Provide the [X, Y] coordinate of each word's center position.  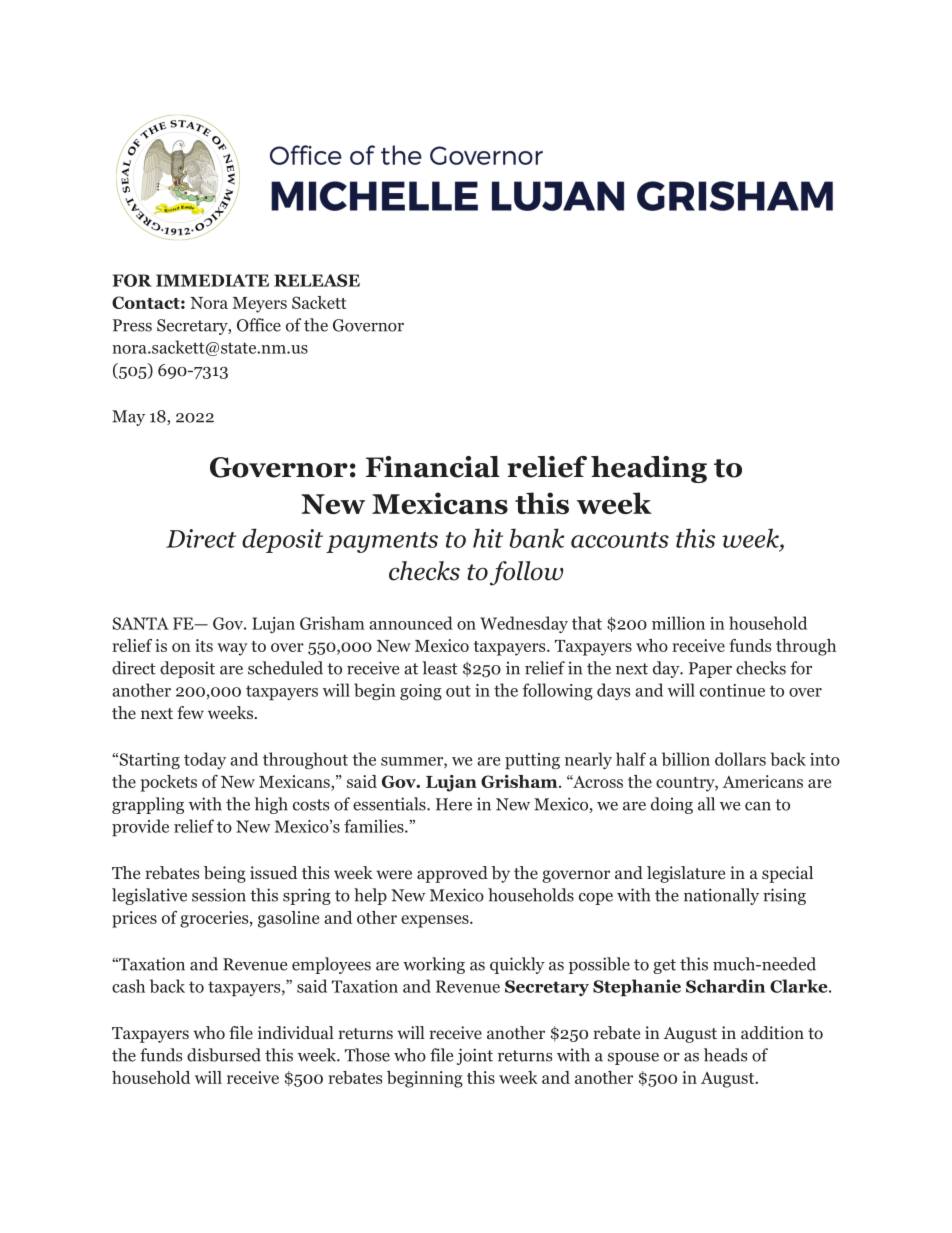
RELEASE [317, 280]
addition [772, 1033]
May [128, 418]
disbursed [224, 1055]
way [232, 649]
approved [452, 874]
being [225, 874]
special [787, 874]
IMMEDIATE [212, 280]
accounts [620, 540]
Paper [710, 670]
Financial [433, 467]
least [440, 668]
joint [475, 1056]
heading [649, 469]
